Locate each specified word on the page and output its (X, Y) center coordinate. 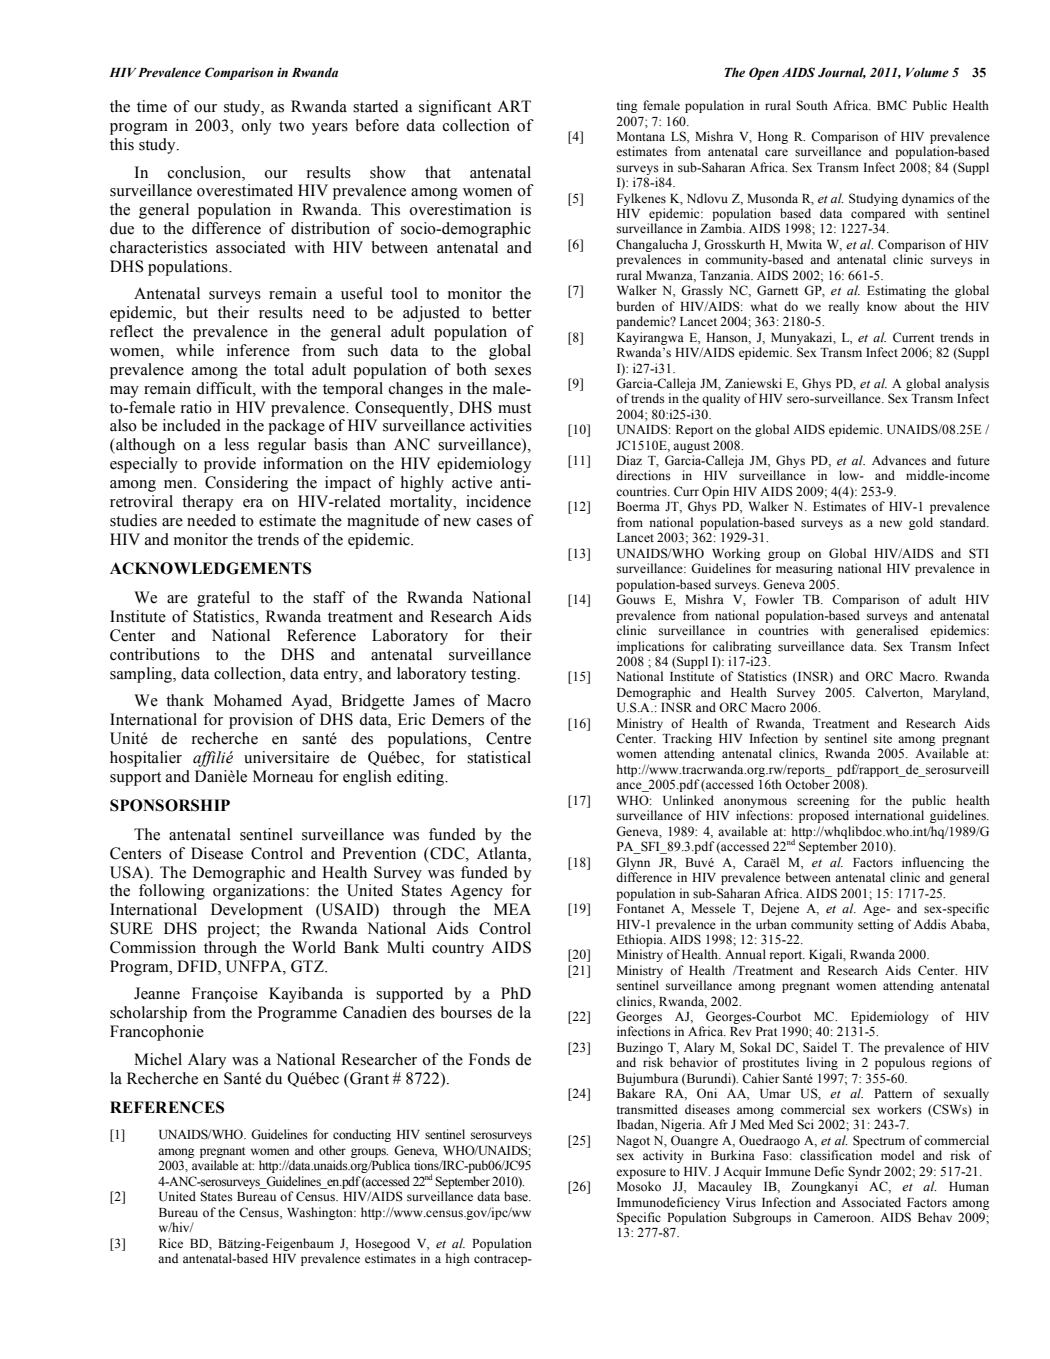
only (256, 127)
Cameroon (843, 1217)
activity (663, 1156)
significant (455, 108)
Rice (171, 1243)
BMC (892, 105)
